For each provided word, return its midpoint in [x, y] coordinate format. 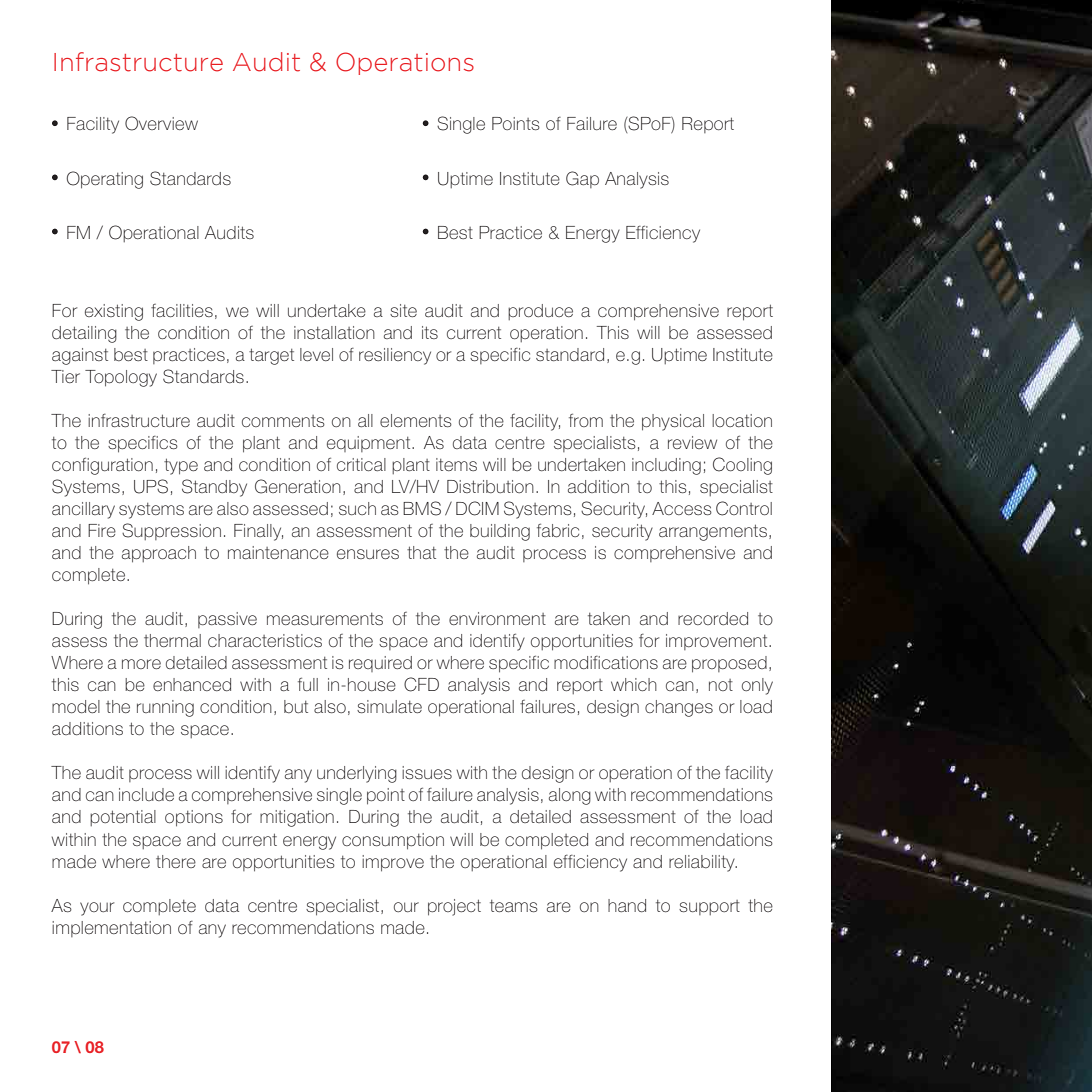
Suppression [171, 531]
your [97, 909]
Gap [582, 179]
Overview [161, 123]
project [454, 907]
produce [540, 312]
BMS [422, 508]
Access [682, 508]
